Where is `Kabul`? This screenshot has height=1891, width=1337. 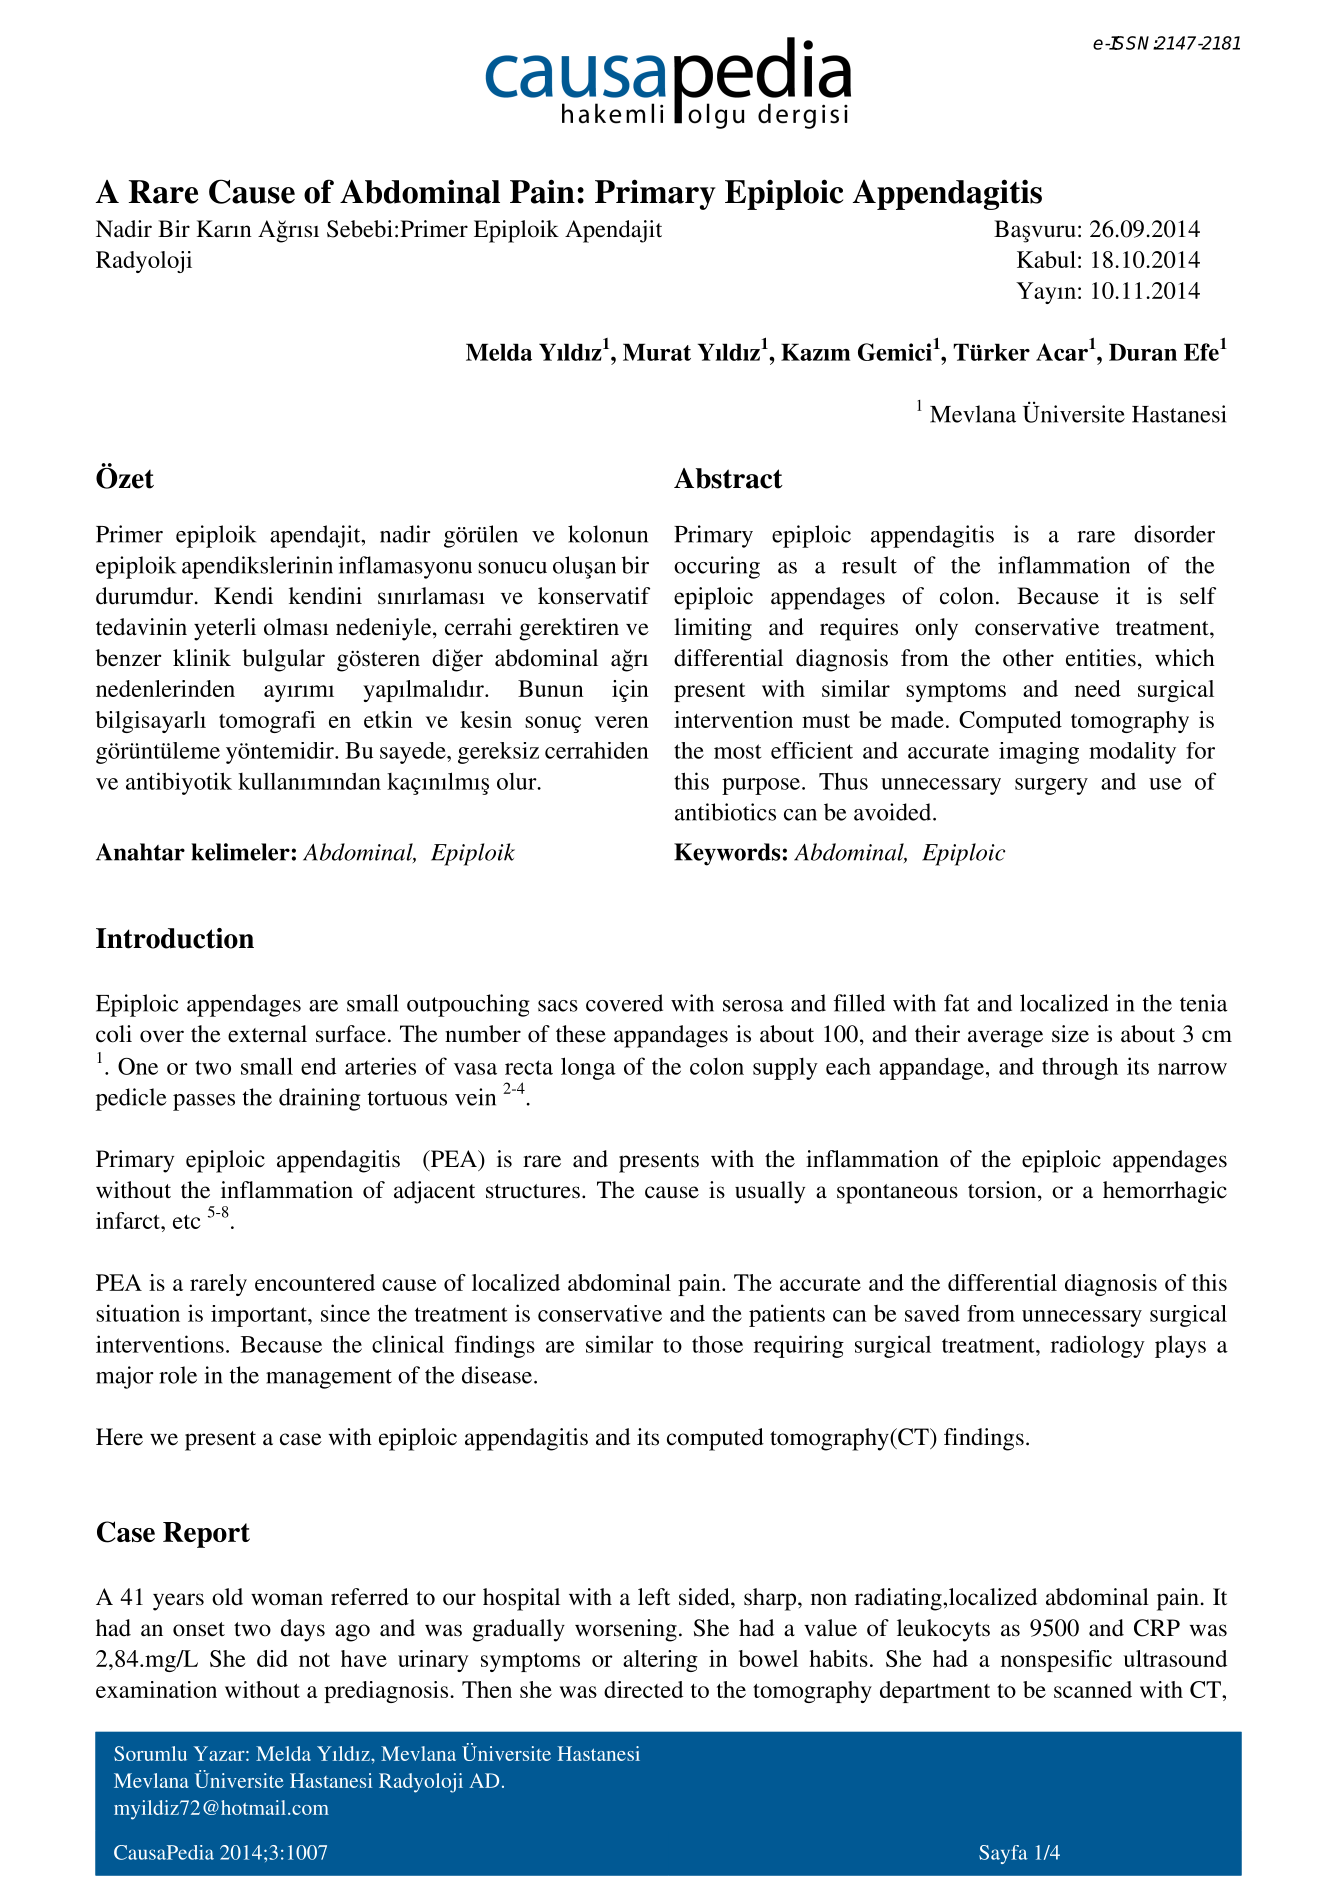
Kabul is located at coordinates (1046, 259).
